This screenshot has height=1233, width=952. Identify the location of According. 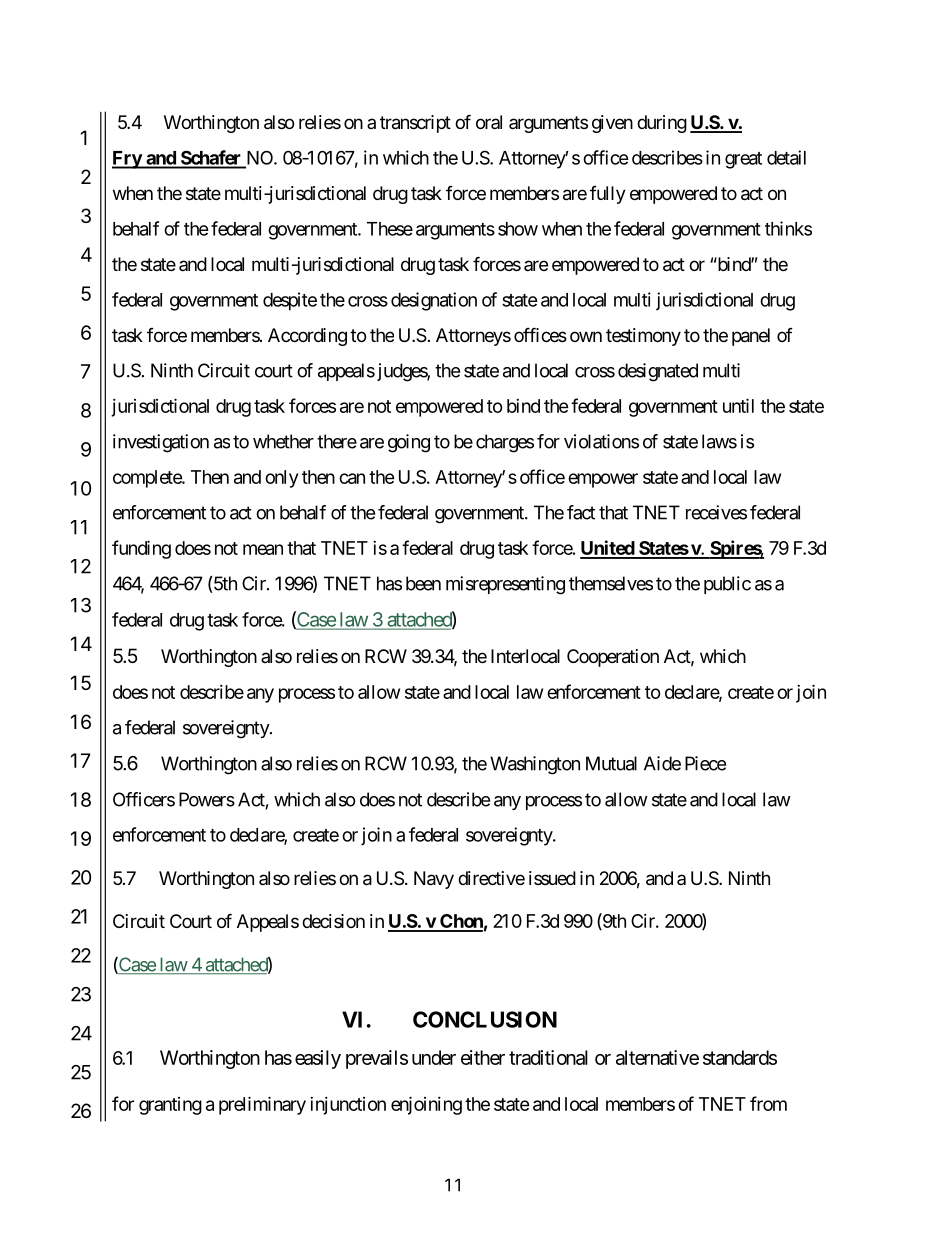
(307, 337).
